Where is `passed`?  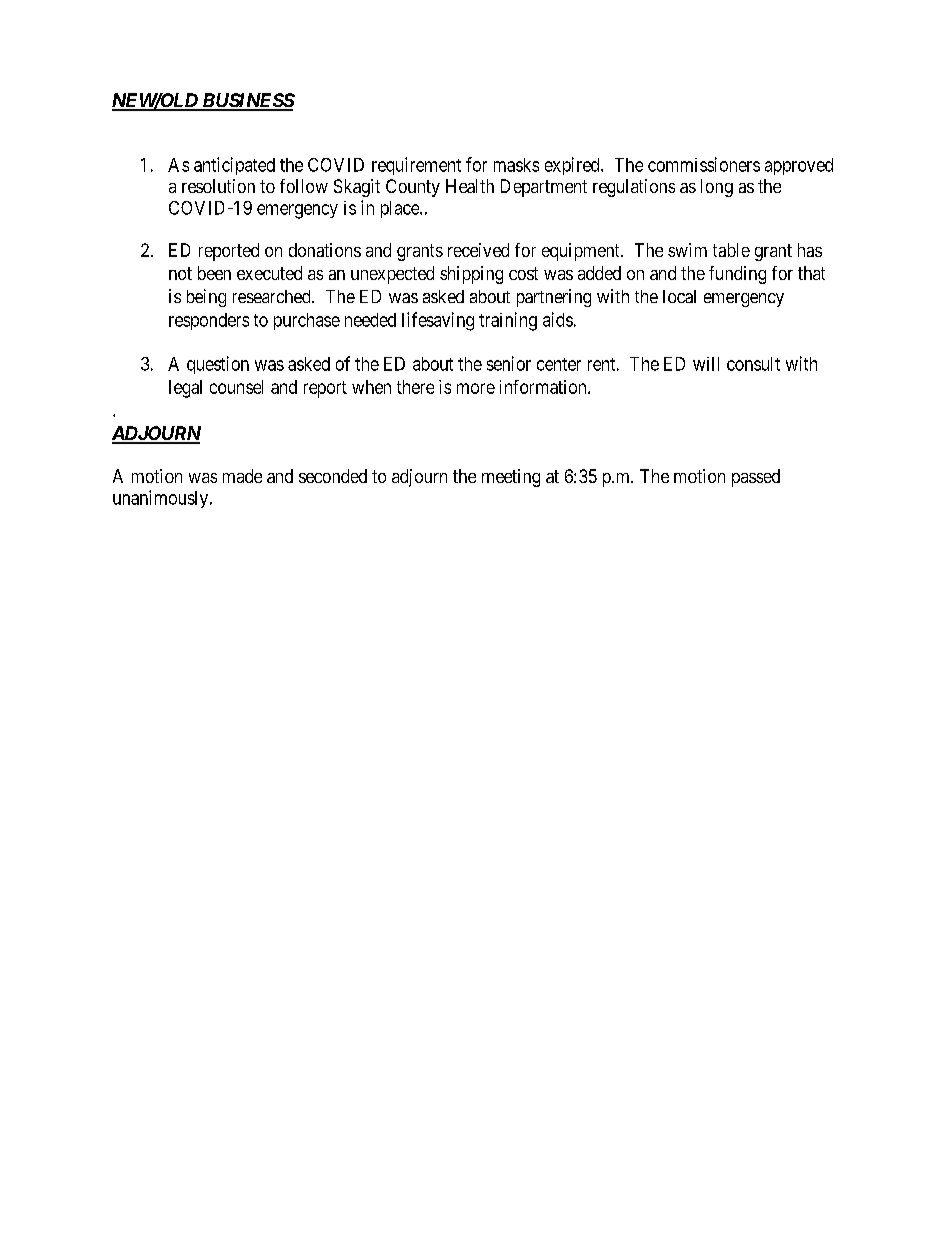 passed is located at coordinates (756, 478).
